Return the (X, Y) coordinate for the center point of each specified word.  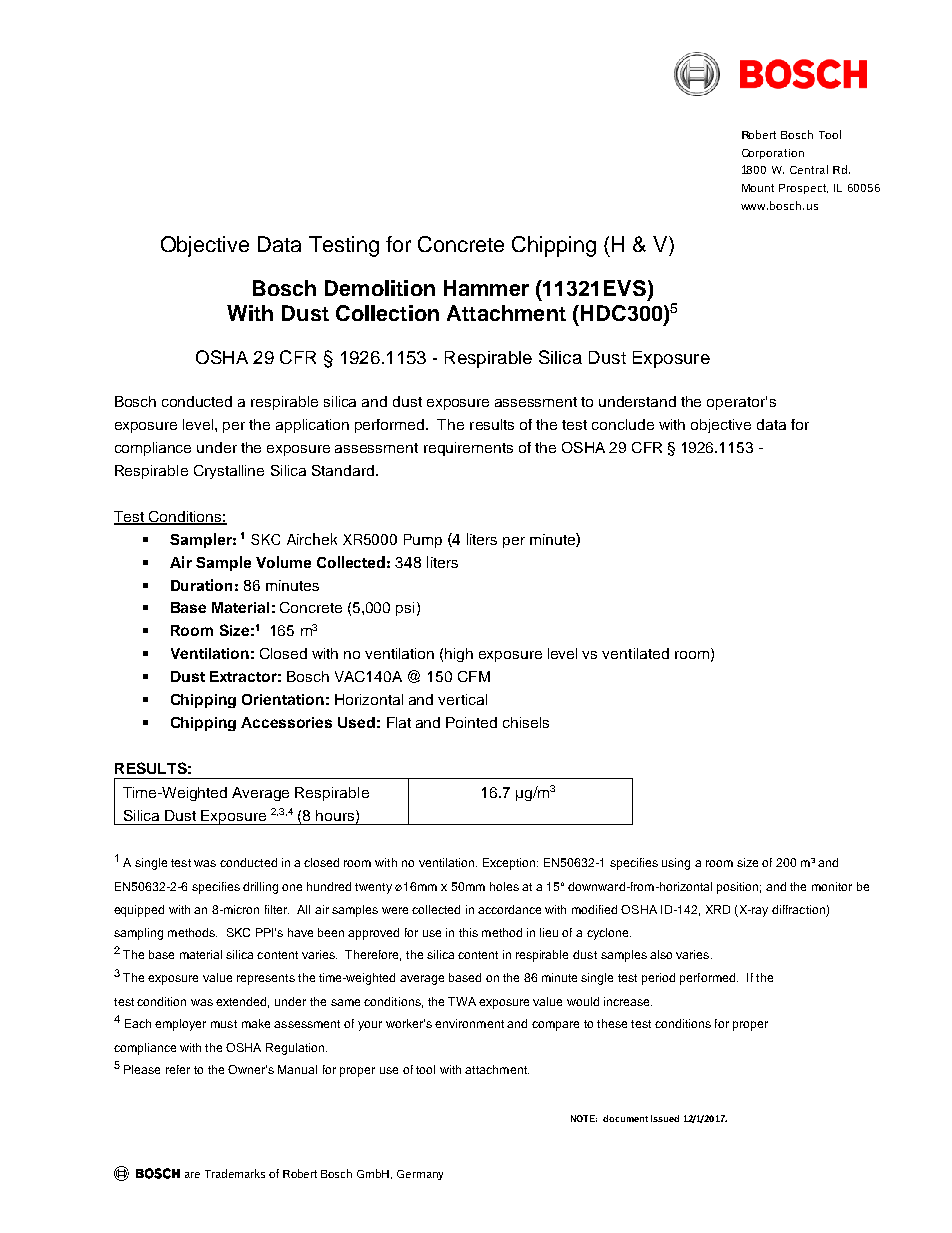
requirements (468, 449)
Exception (510, 864)
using (676, 864)
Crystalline (229, 472)
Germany (420, 1175)
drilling (260, 888)
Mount (758, 188)
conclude (623, 424)
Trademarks (235, 1173)
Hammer (486, 288)
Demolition (380, 288)
